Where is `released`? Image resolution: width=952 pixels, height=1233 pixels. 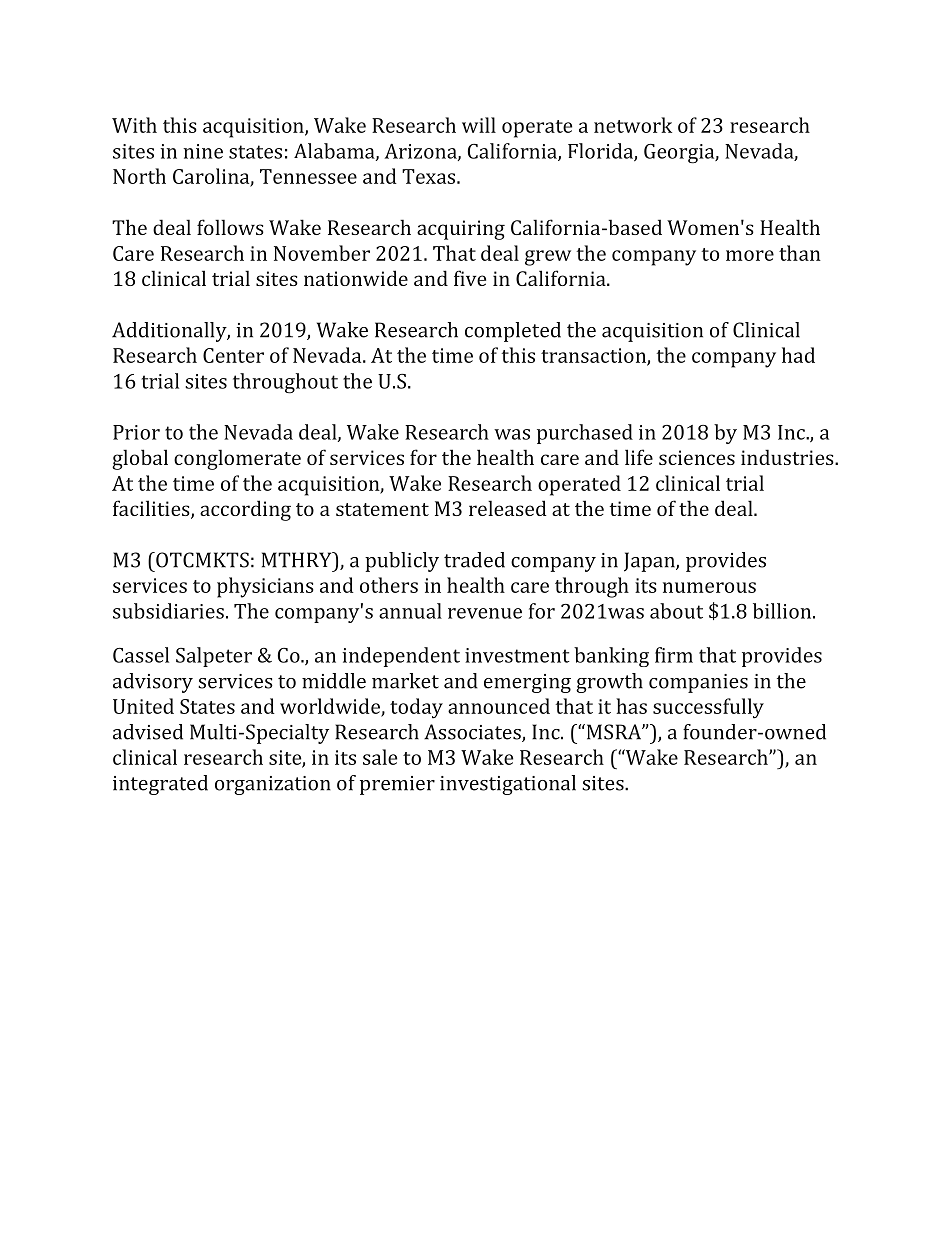
released is located at coordinates (508, 508).
